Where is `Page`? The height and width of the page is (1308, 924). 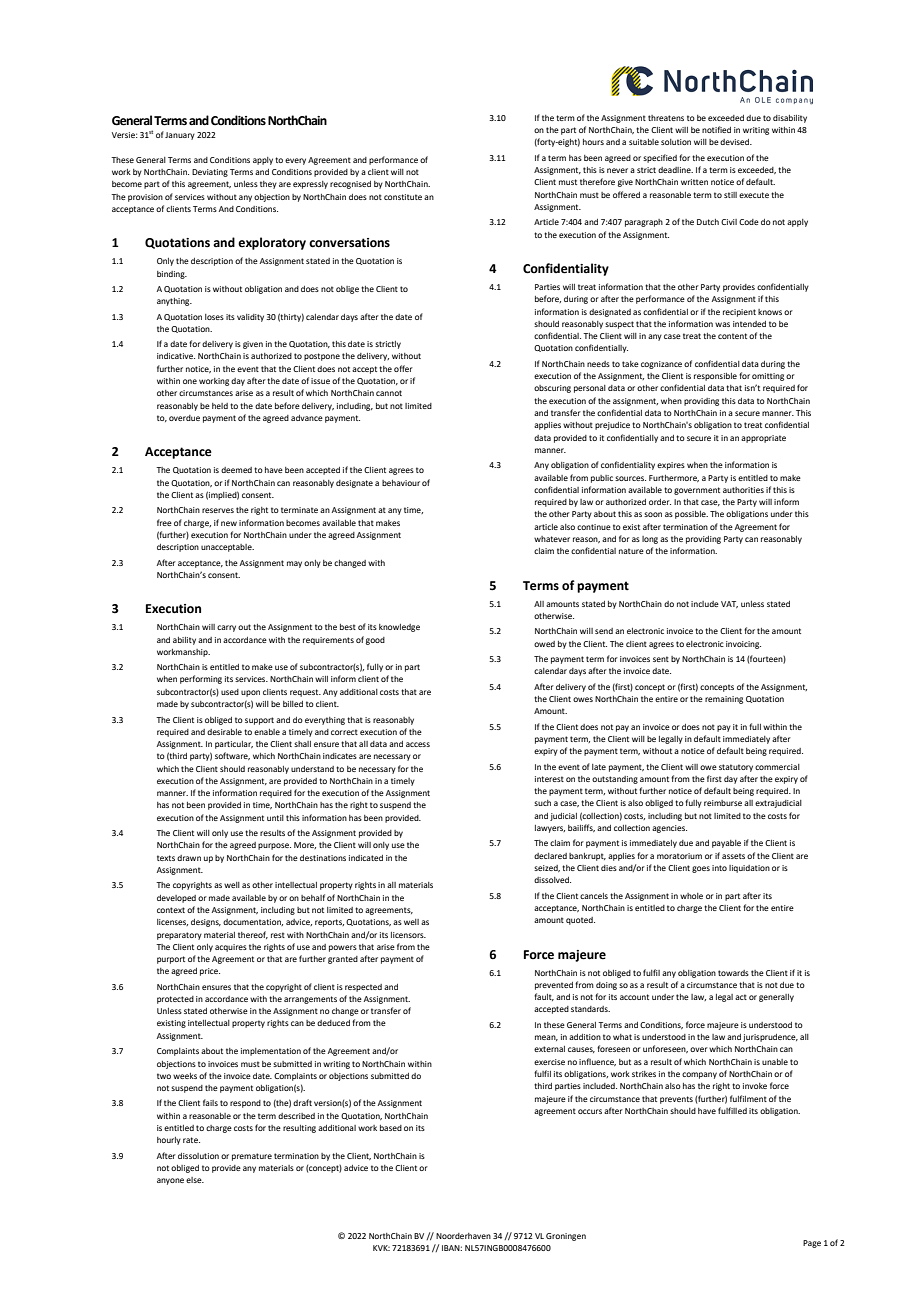 Page is located at coordinates (812, 1244).
